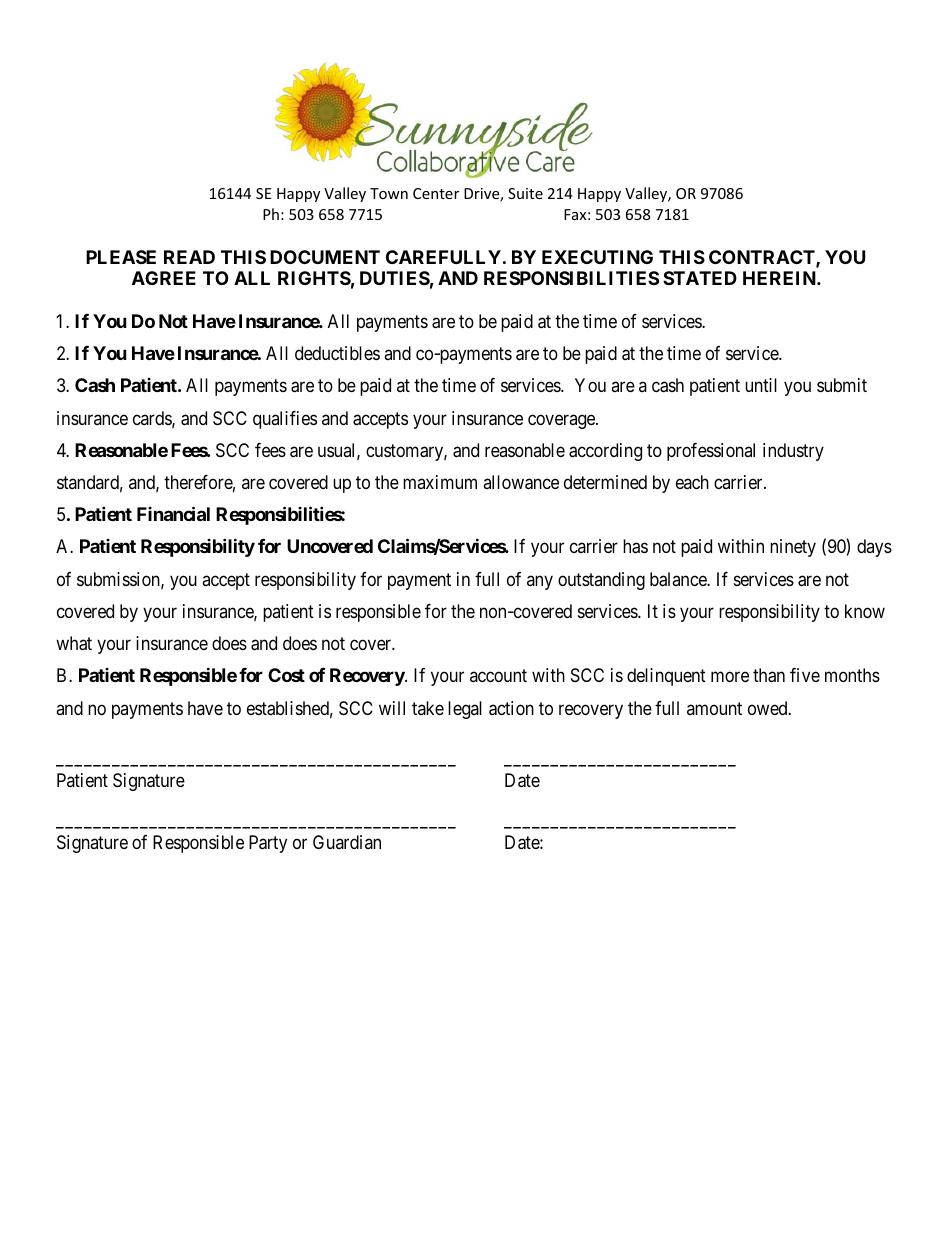  What do you see at coordinates (605, 452) in the screenshot?
I see `according` at bounding box center [605, 452].
